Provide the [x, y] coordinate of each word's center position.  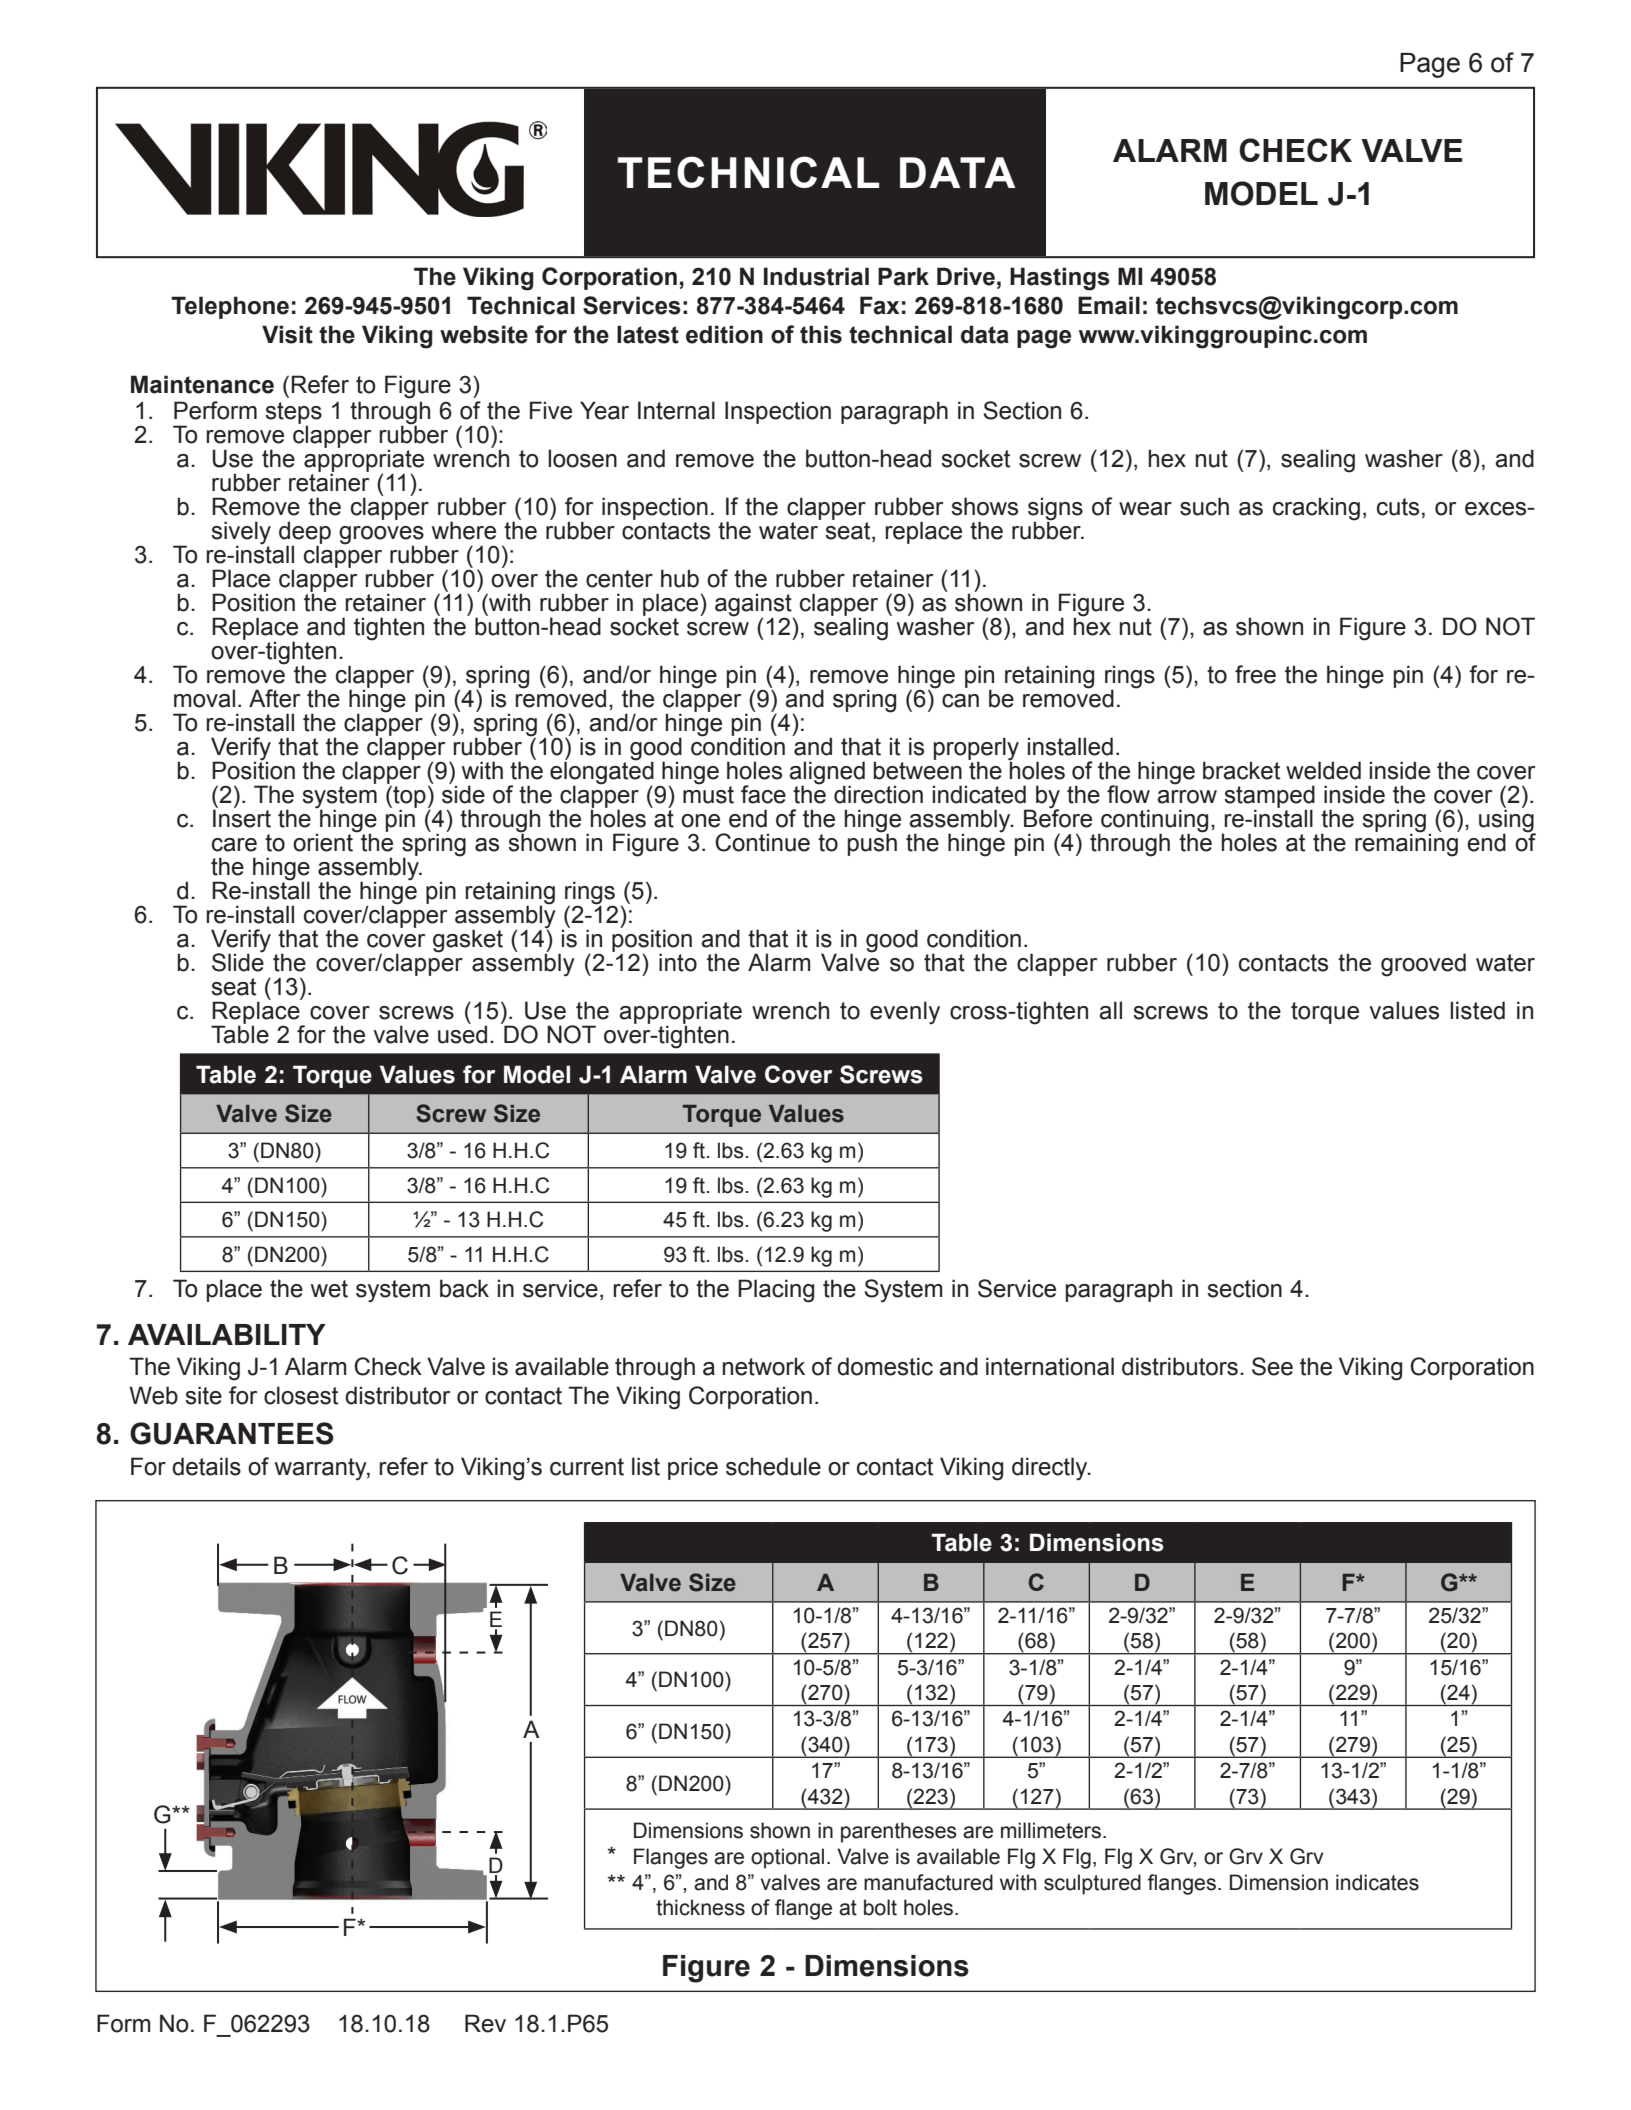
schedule [773, 1466]
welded [1323, 770]
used [462, 1033]
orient [324, 841]
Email [1109, 305]
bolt [880, 1907]
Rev [485, 2023]
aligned [827, 773]
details [206, 1466]
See [1272, 1366]
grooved [1423, 965]
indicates [1377, 1882]
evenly [905, 1013]
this [821, 334]
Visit [287, 334]
